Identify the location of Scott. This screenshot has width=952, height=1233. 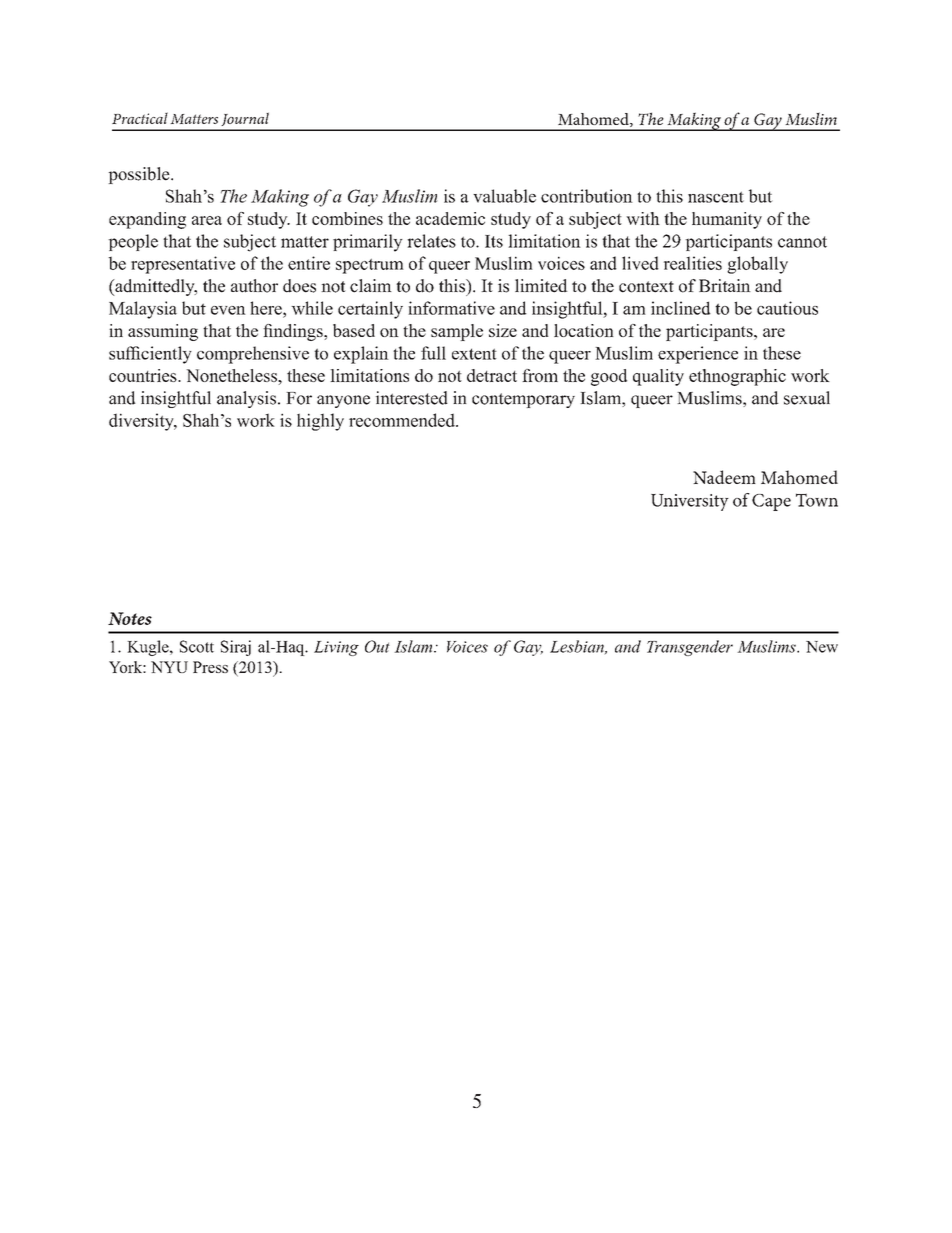
(197, 646).
